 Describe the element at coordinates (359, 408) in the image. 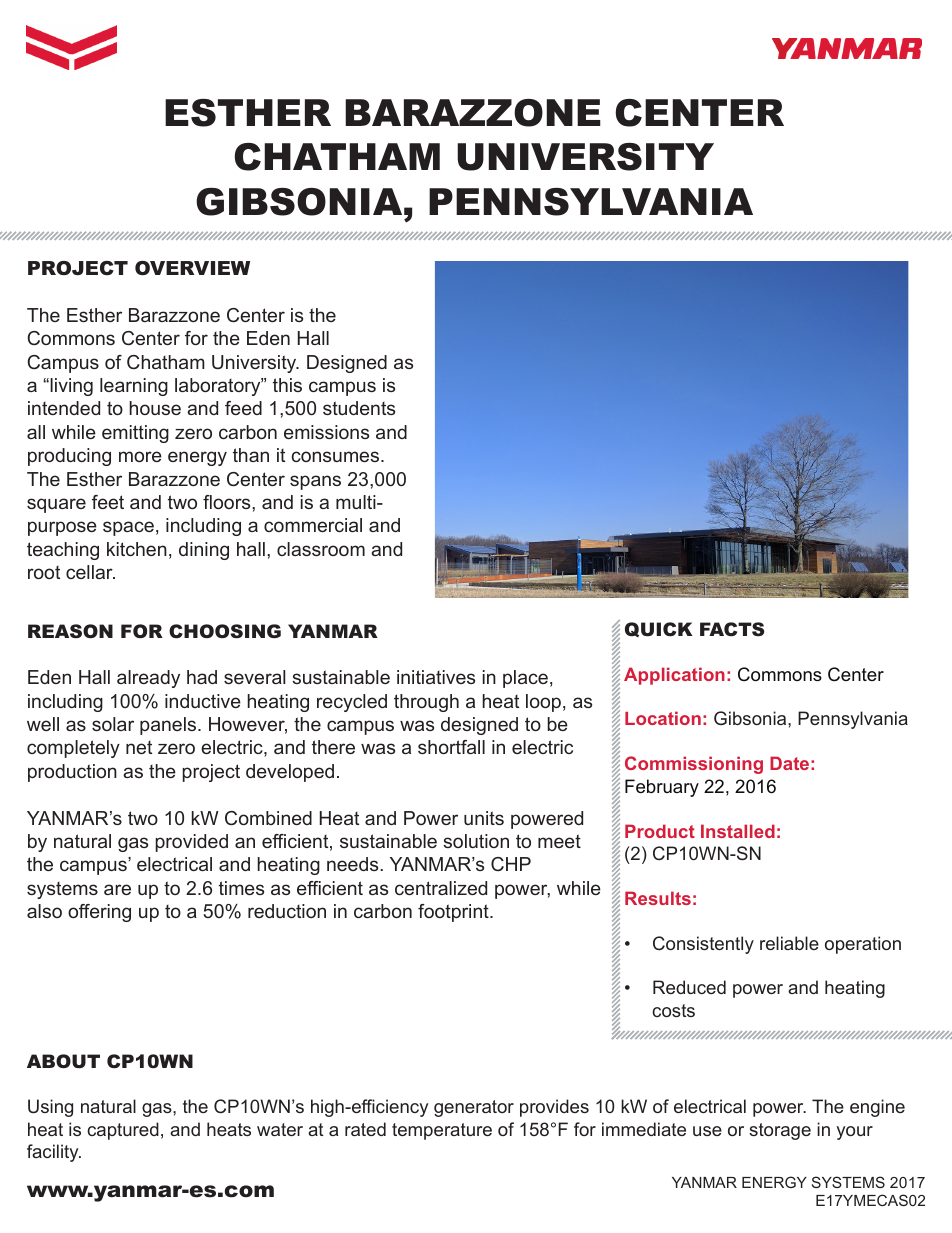

I see `students` at that location.
